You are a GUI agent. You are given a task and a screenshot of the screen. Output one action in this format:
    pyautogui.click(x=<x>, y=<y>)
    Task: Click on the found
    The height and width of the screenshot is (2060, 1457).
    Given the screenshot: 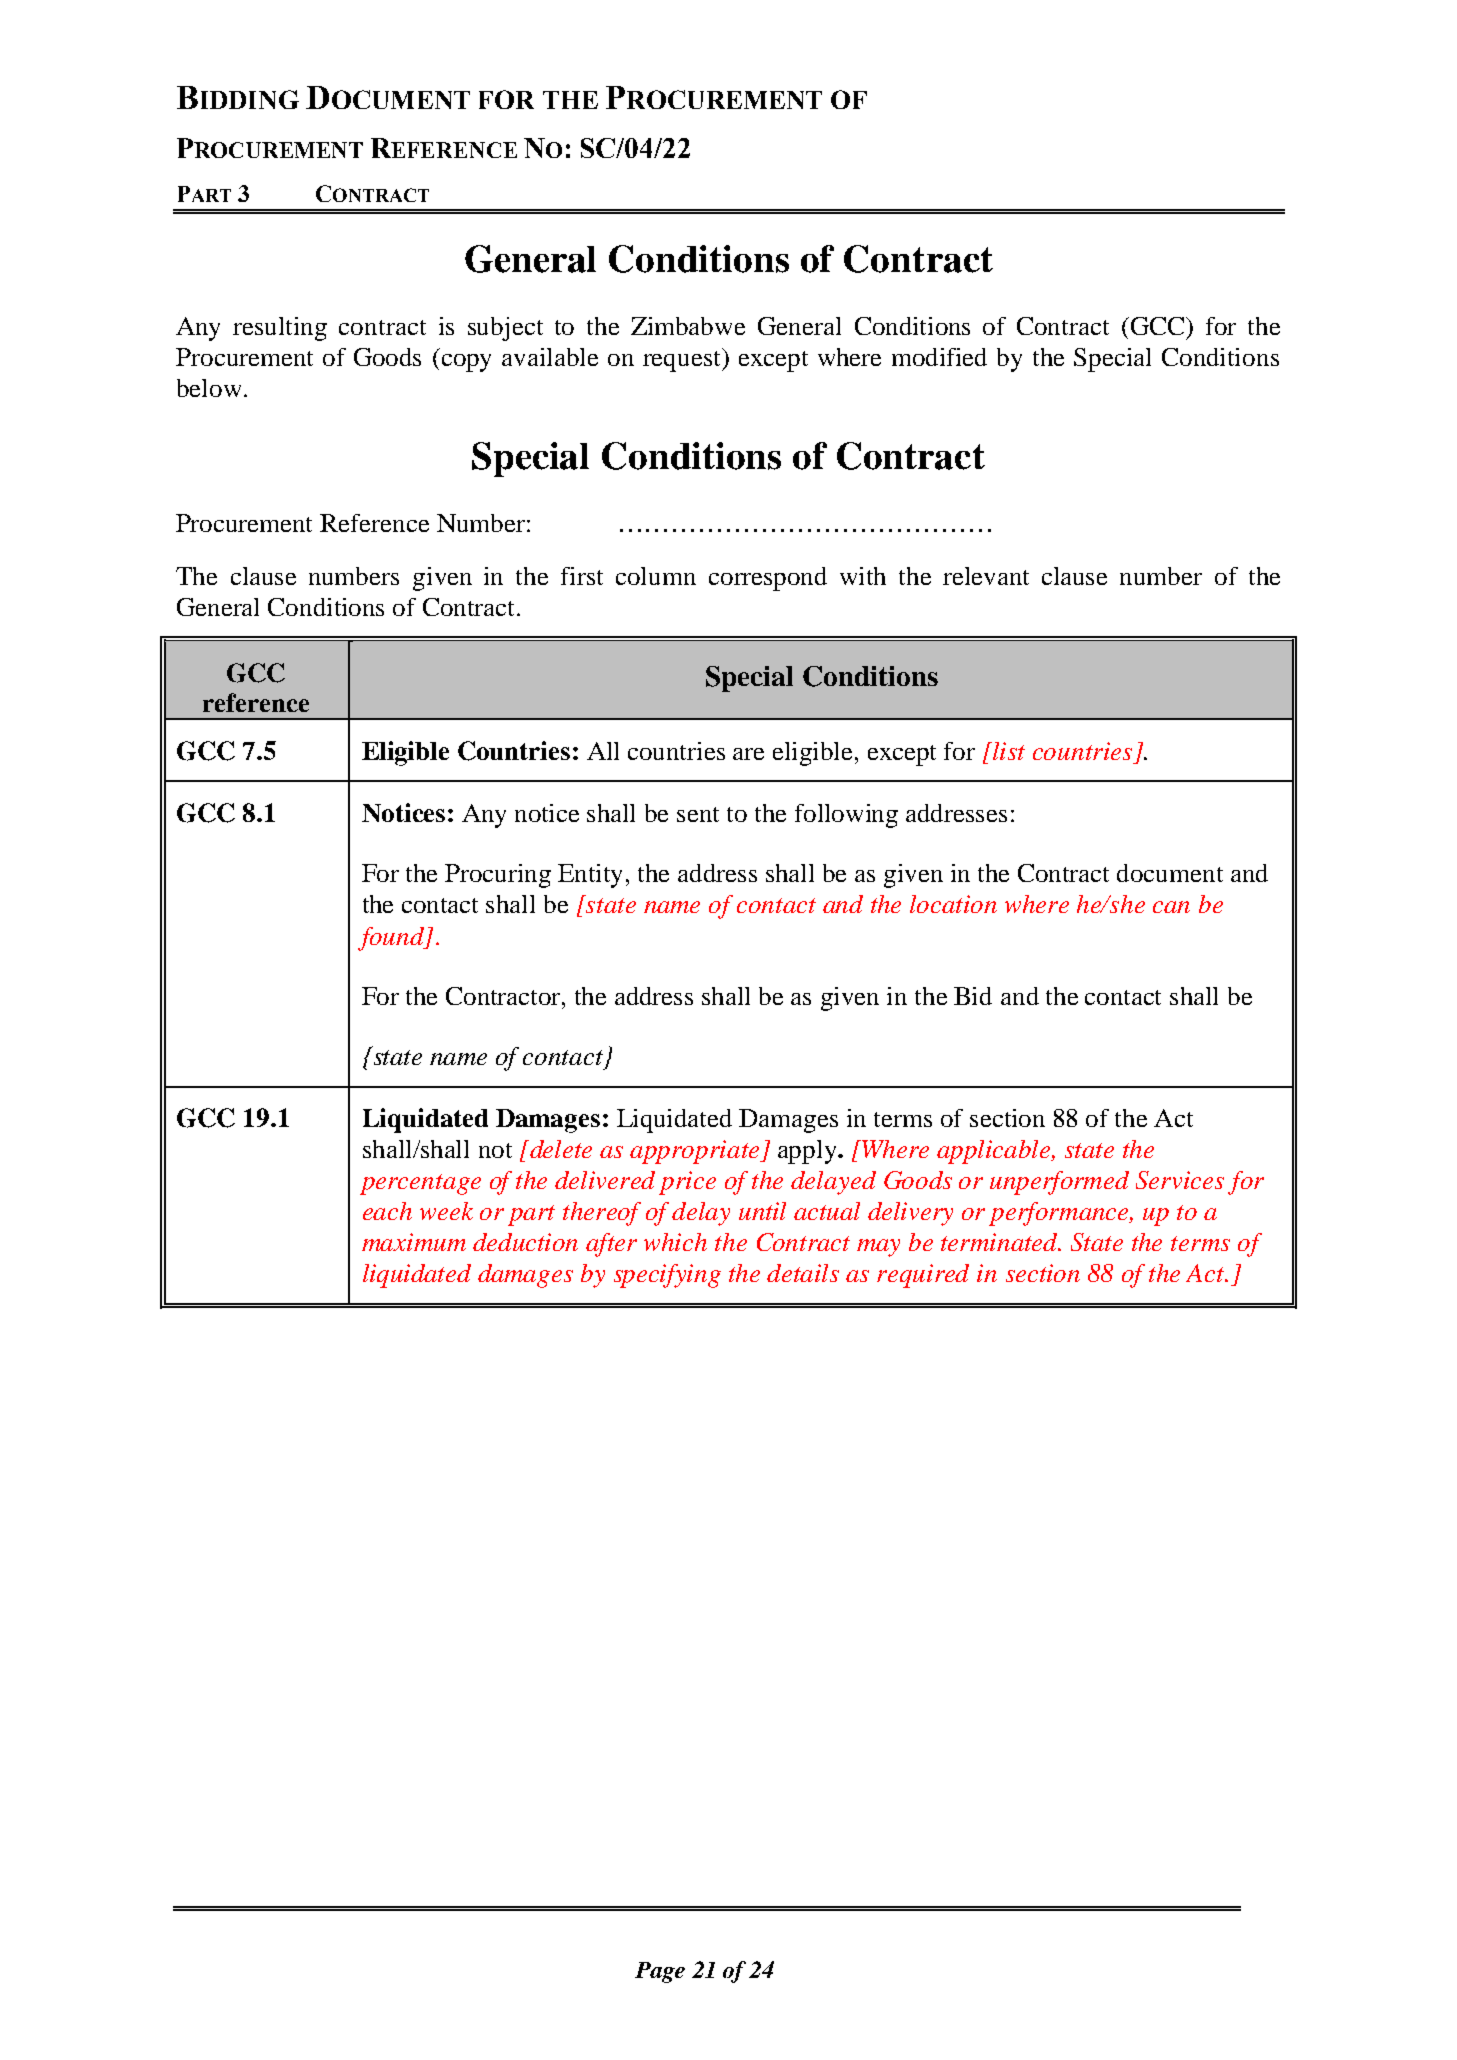 What is the action you would take?
    pyautogui.click(x=392, y=939)
